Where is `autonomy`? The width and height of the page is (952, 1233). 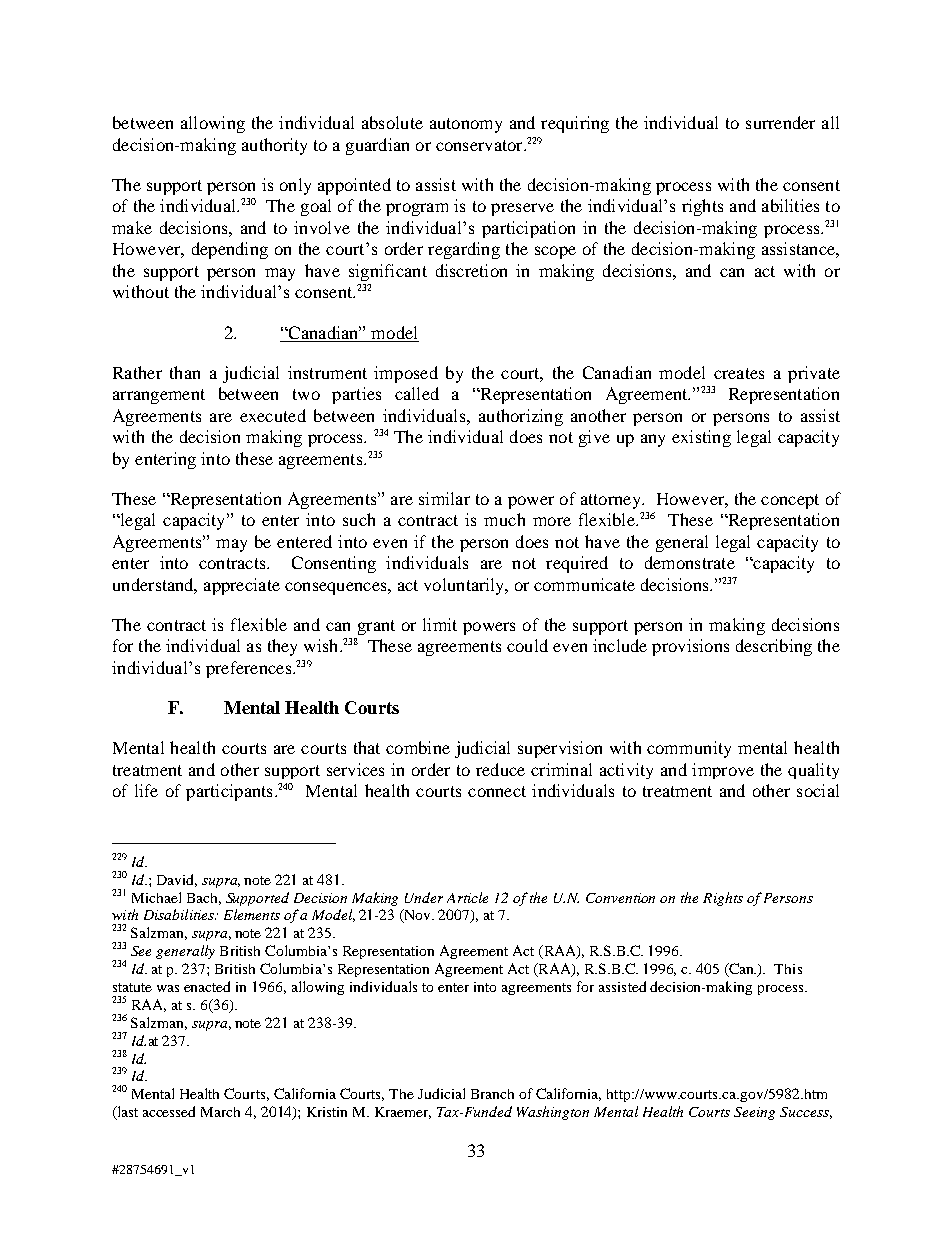
autonomy is located at coordinates (466, 125).
